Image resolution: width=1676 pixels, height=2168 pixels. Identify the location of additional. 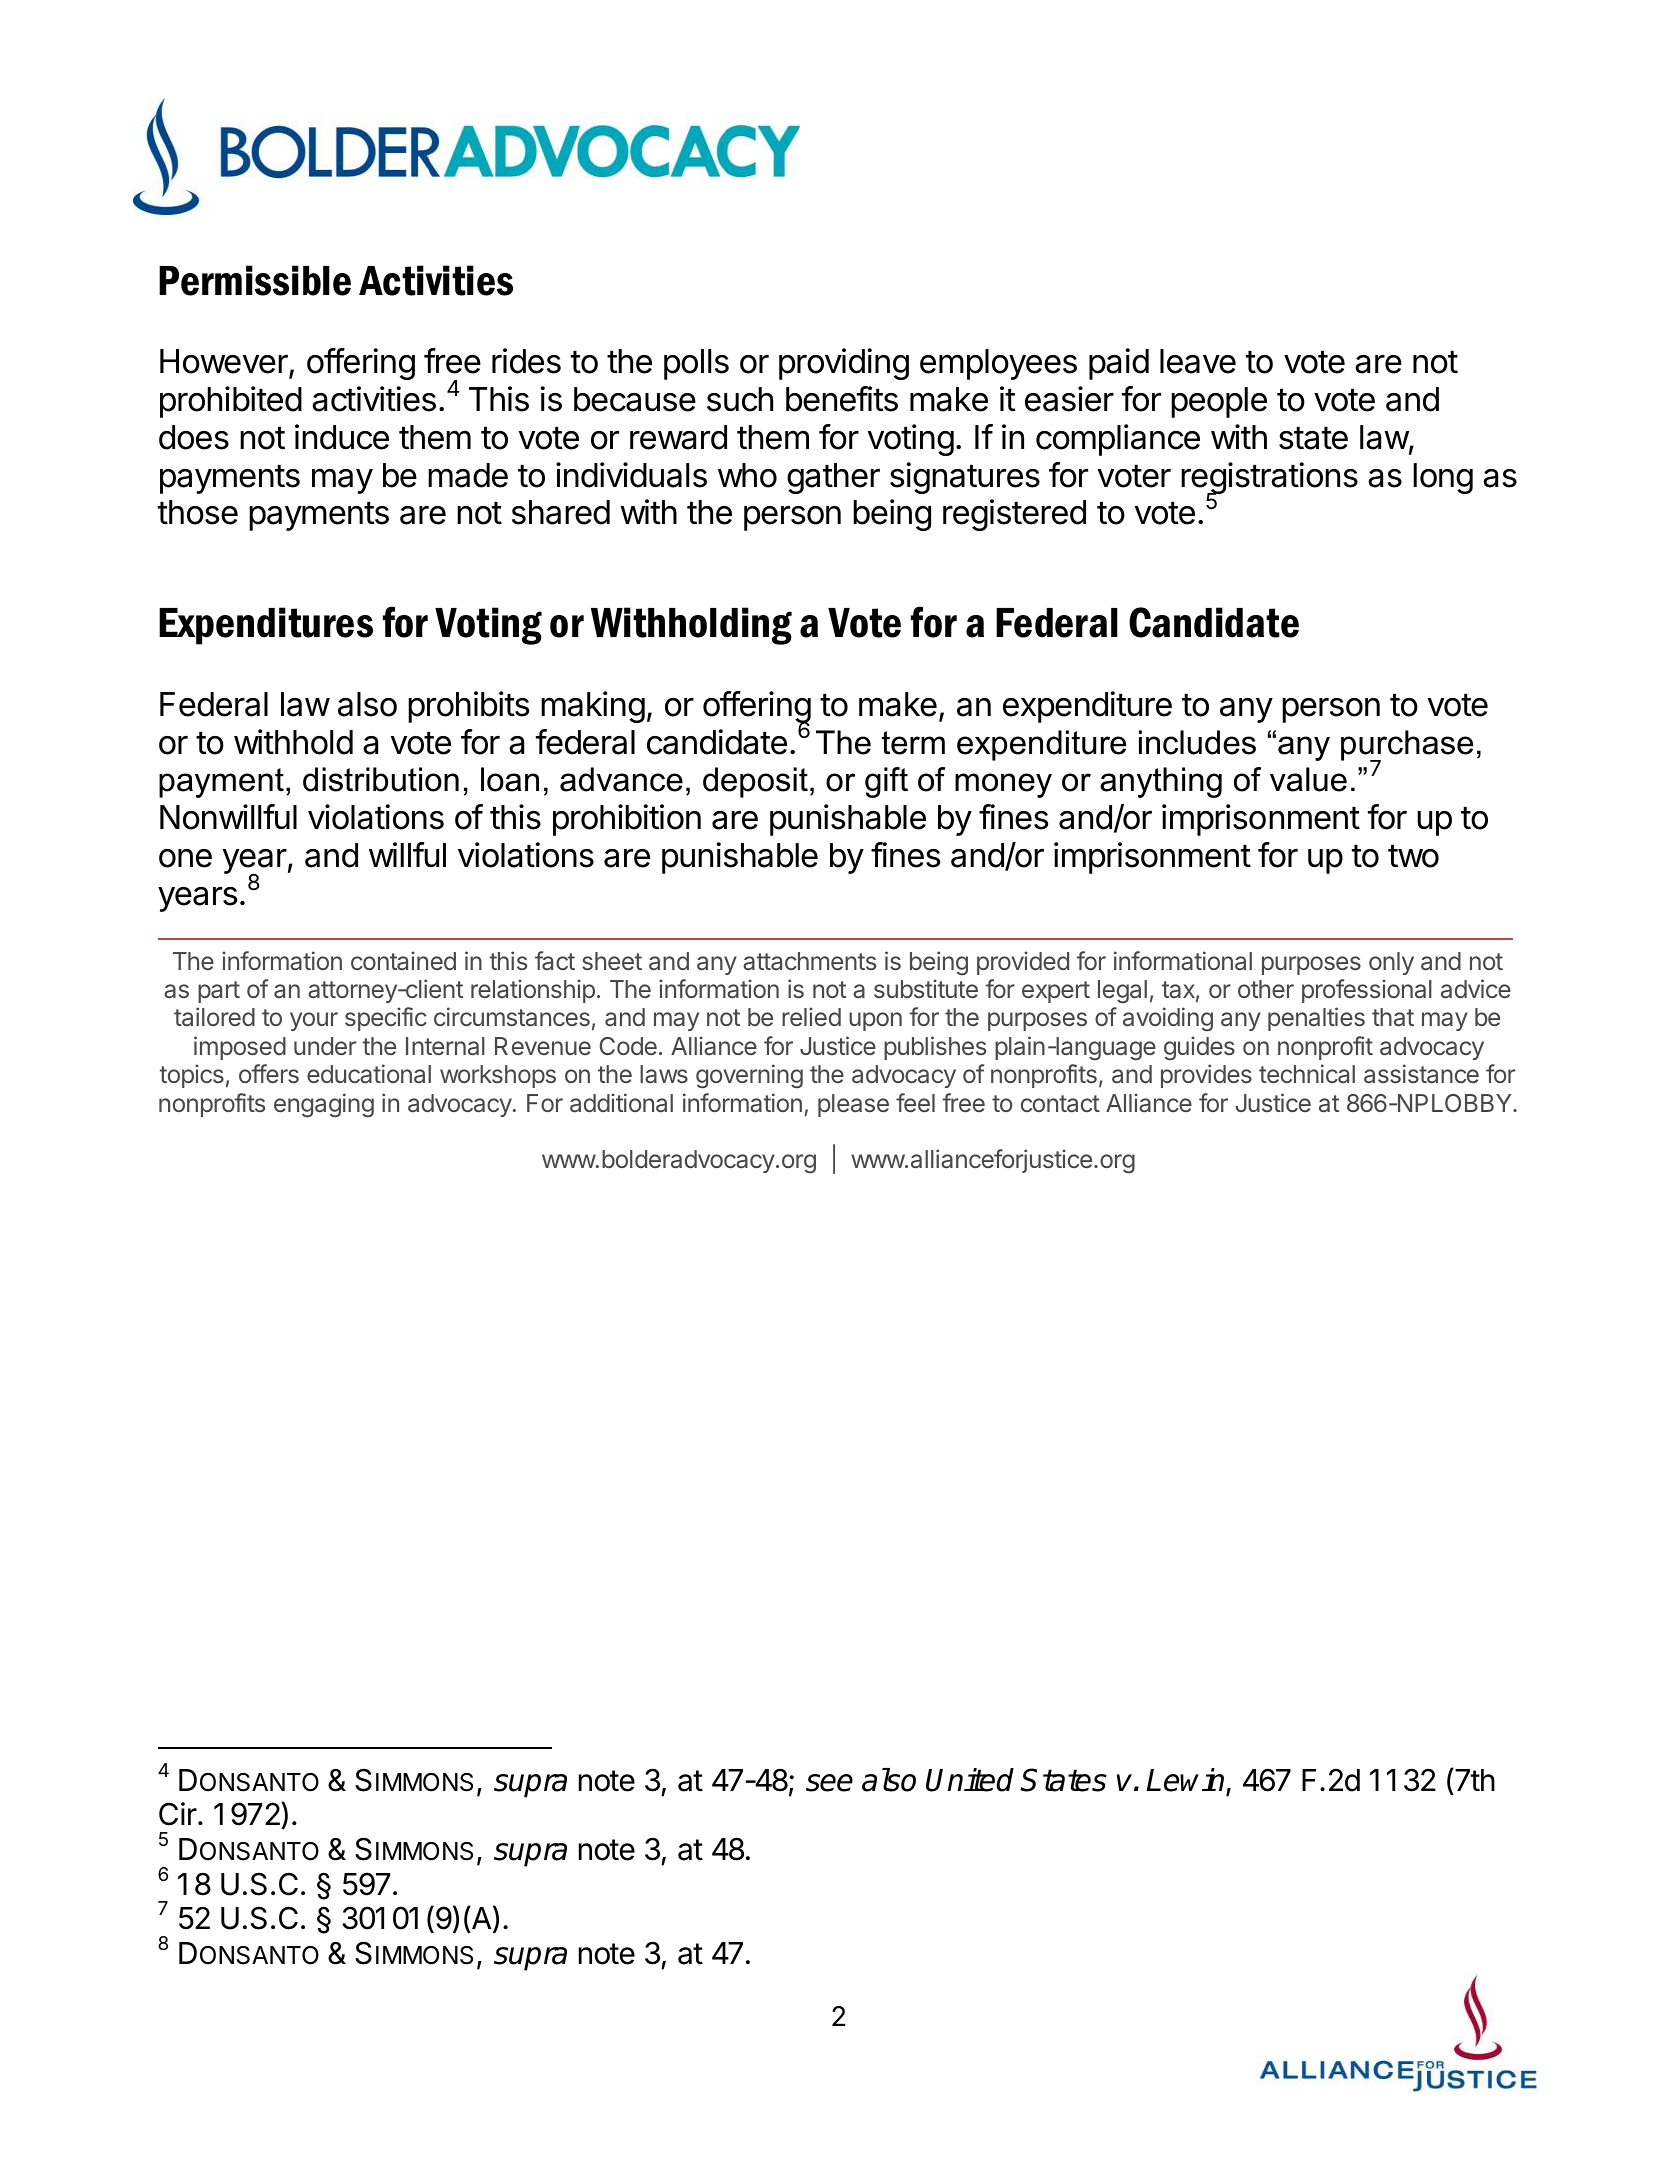
(621, 1103).
